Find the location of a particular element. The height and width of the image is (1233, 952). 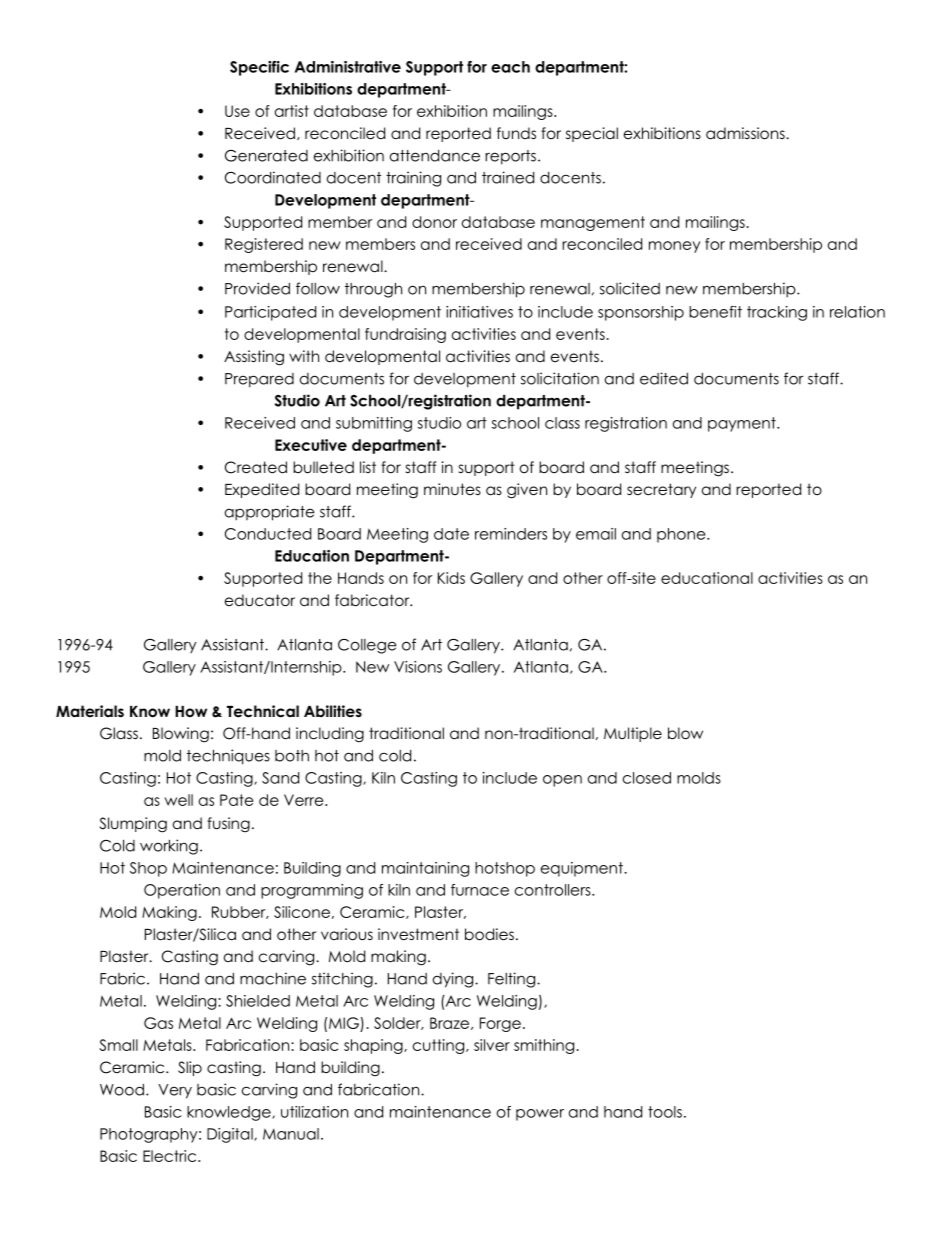

Assisting is located at coordinates (254, 358).
